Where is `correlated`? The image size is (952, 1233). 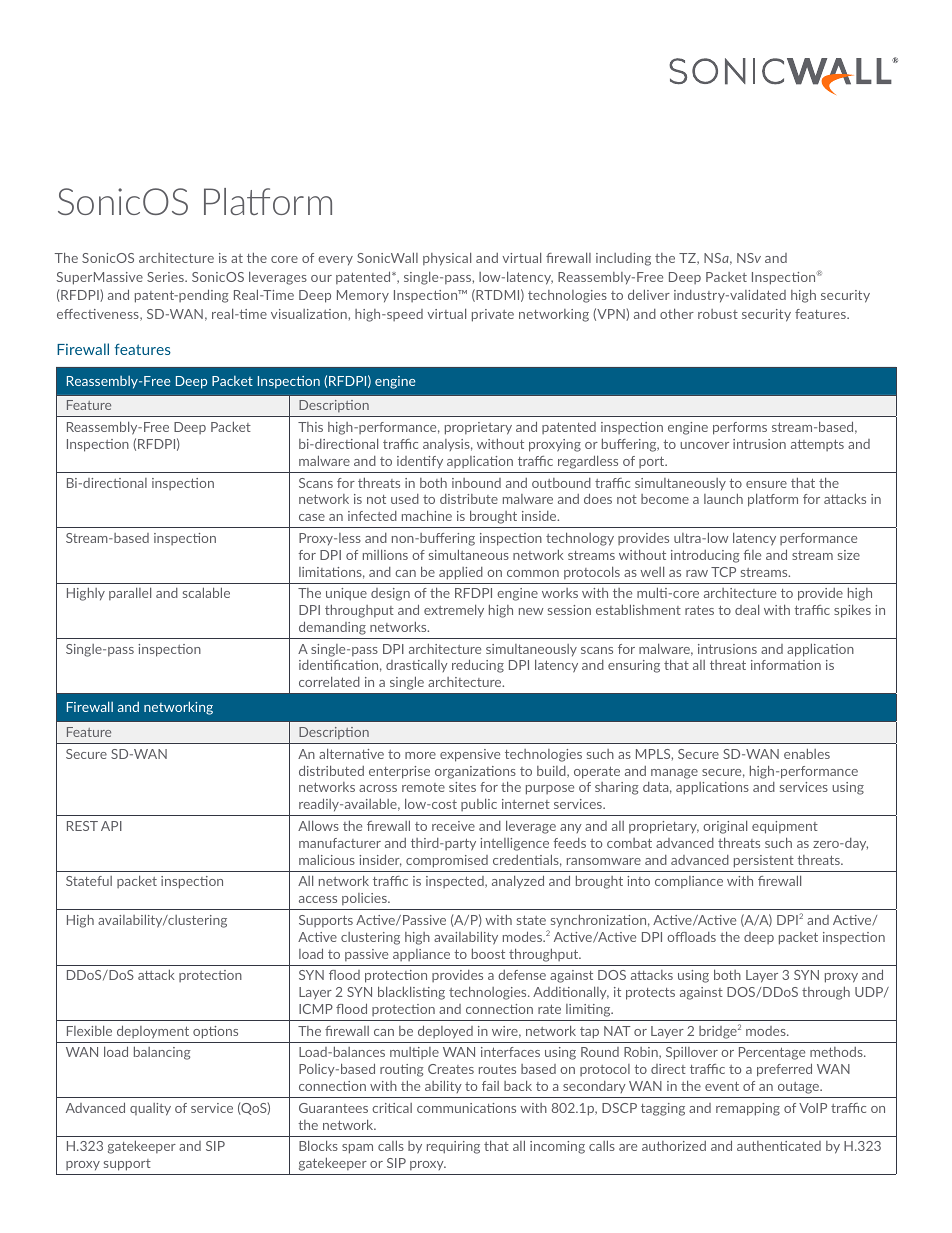
correlated is located at coordinates (329, 681).
